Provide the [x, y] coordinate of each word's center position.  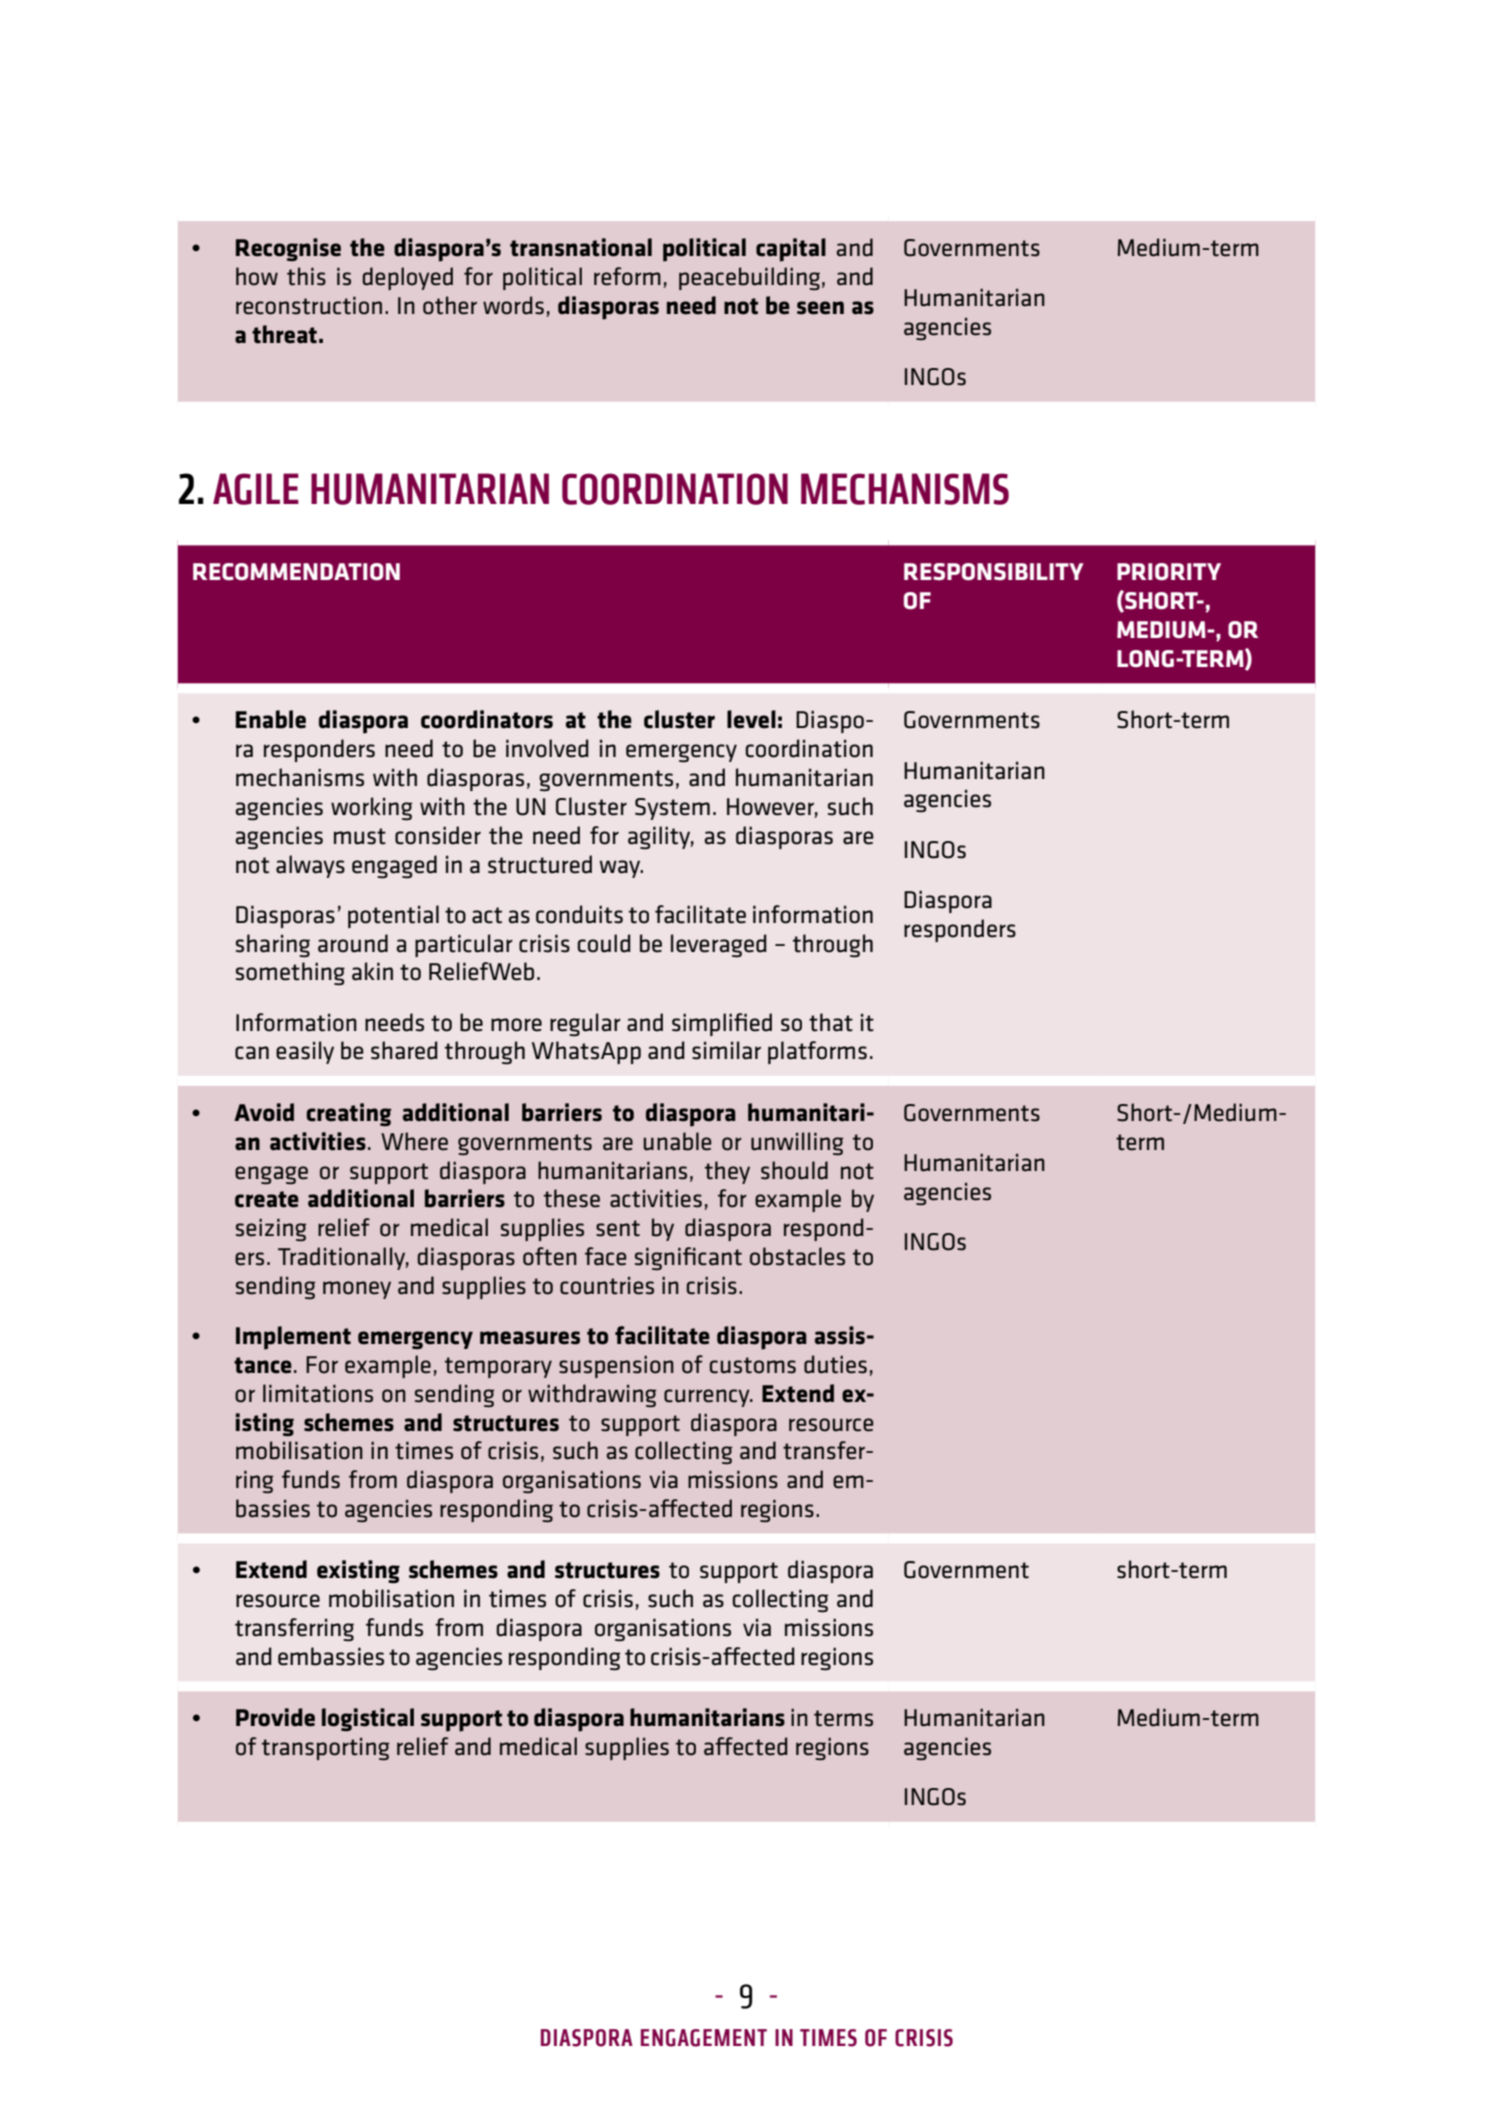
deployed [408, 278]
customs [753, 1365]
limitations [318, 1393]
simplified [722, 1024]
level [751, 719]
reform [627, 276]
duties [835, 1364]
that [831, 1022]
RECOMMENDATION [296, 571]
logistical [368, 1719]
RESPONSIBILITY [994, 572]
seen [820, 308]
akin [372, 971]
